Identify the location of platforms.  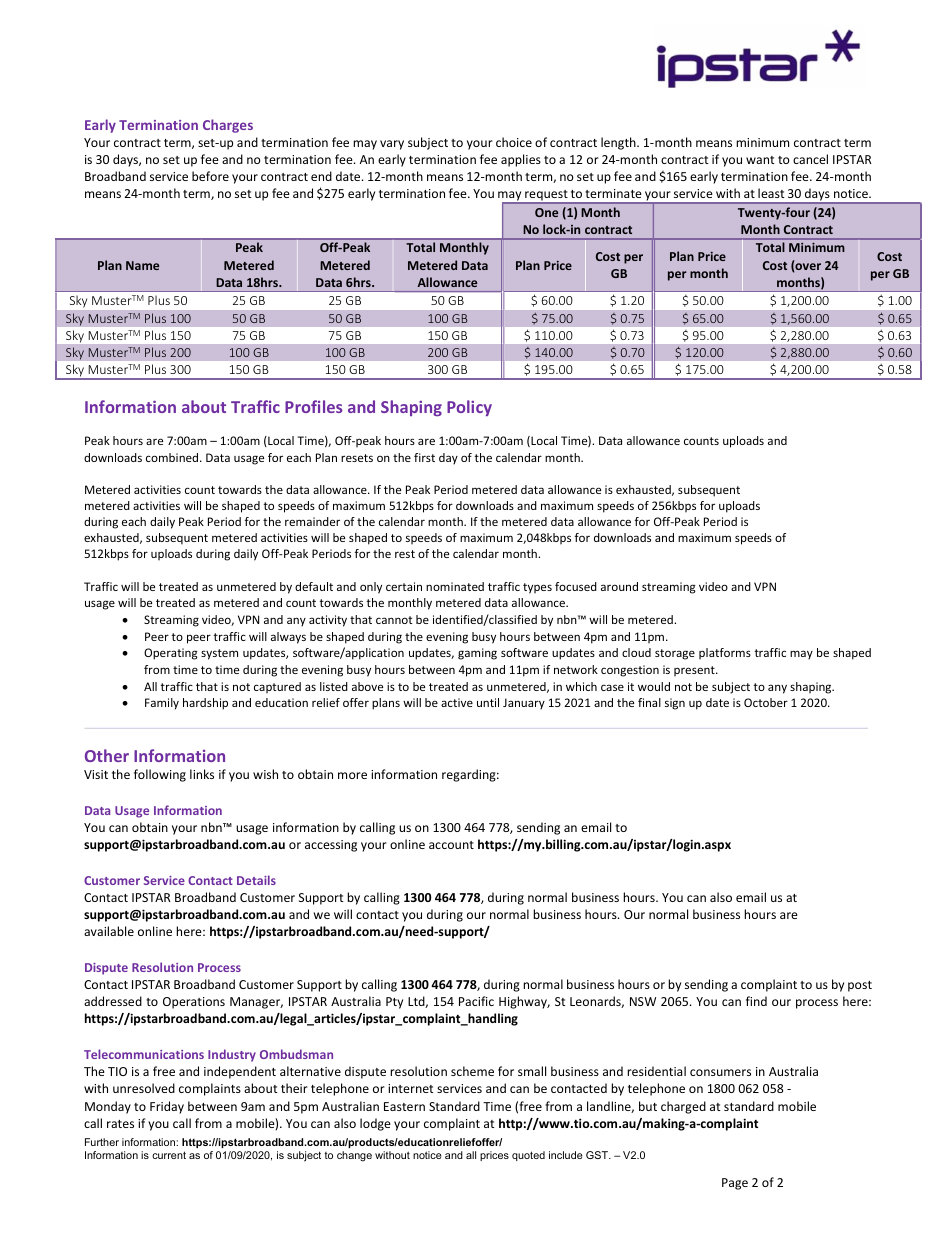
(725, 653).
